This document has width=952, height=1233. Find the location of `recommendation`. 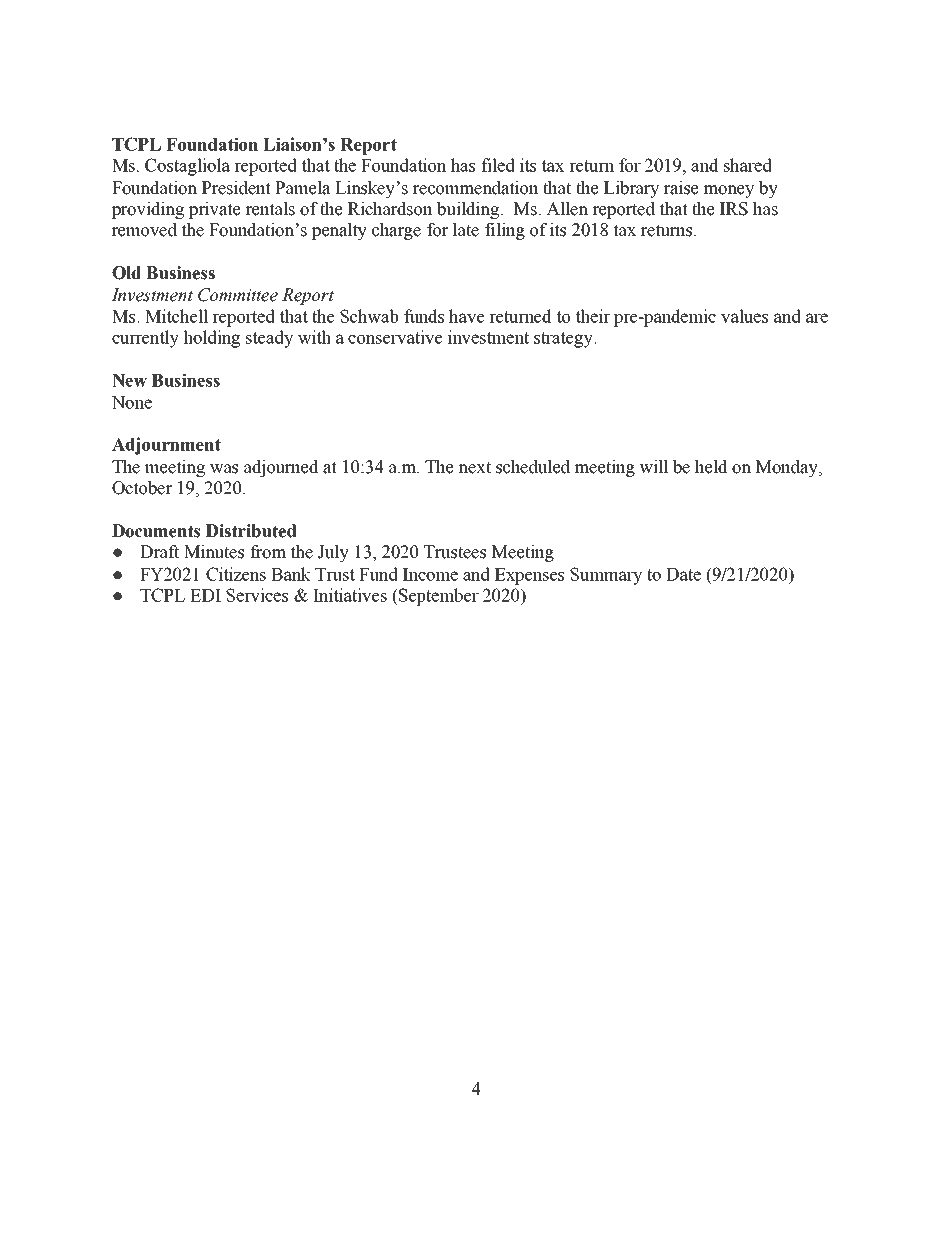

recommendation is located at coordinates (476, 188).
